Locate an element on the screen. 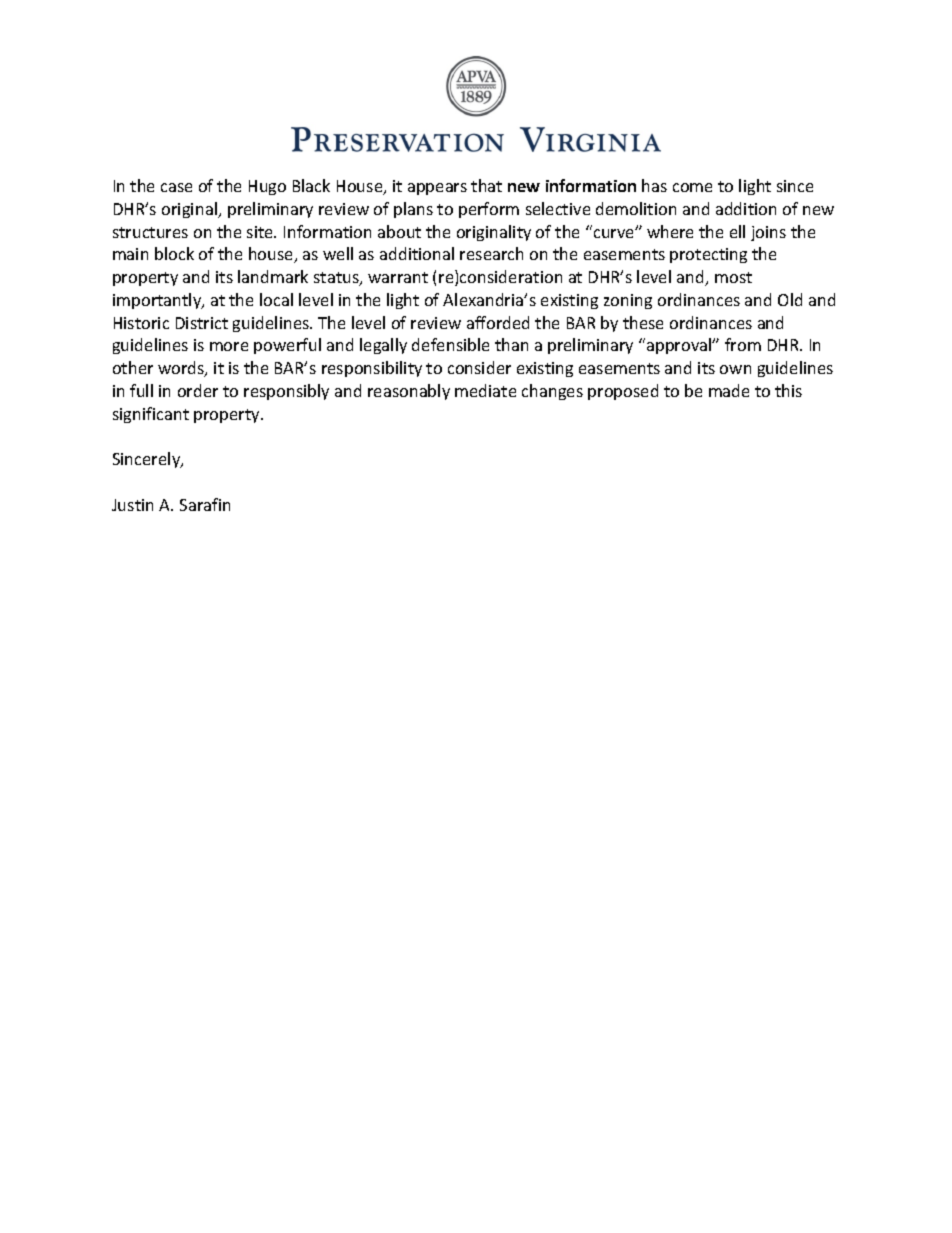 This screenshot has width=952, height=1233. appears is located at coordinates (437, 189).
